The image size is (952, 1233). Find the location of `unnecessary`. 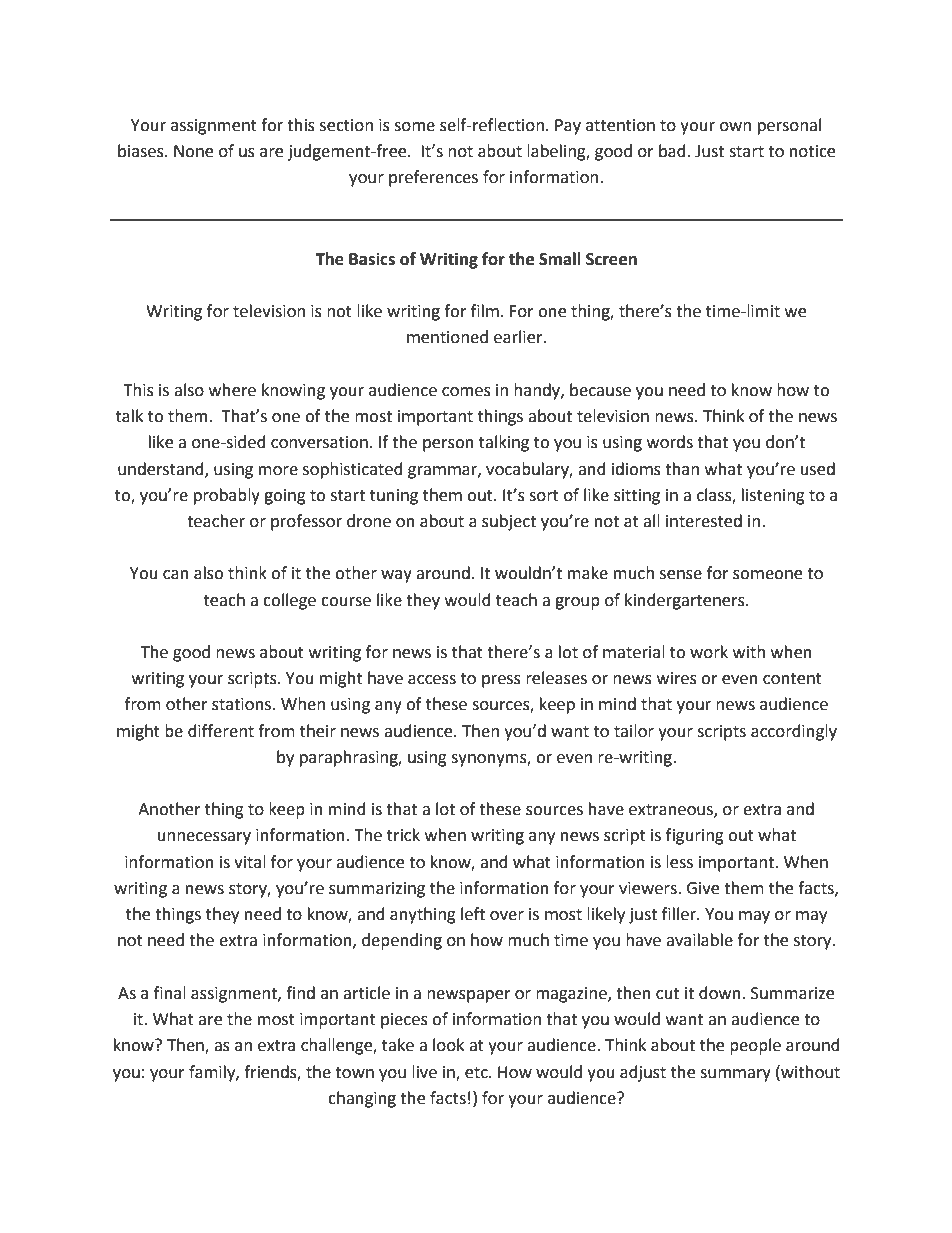

unnecessary is located at coordinates (204, 838).
